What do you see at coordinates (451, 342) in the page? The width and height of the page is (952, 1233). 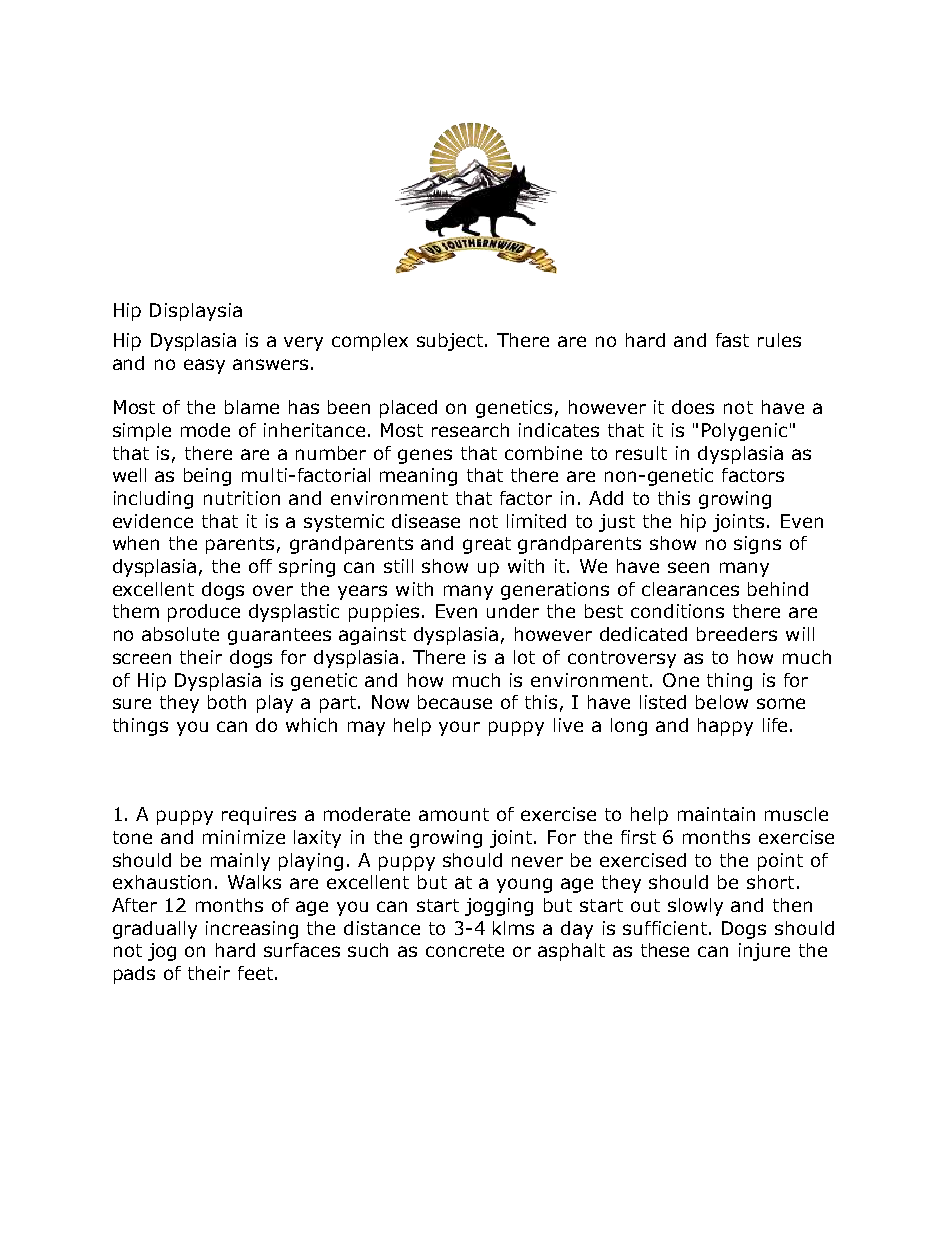 I see `subject` at bounding box center [451, 342].
